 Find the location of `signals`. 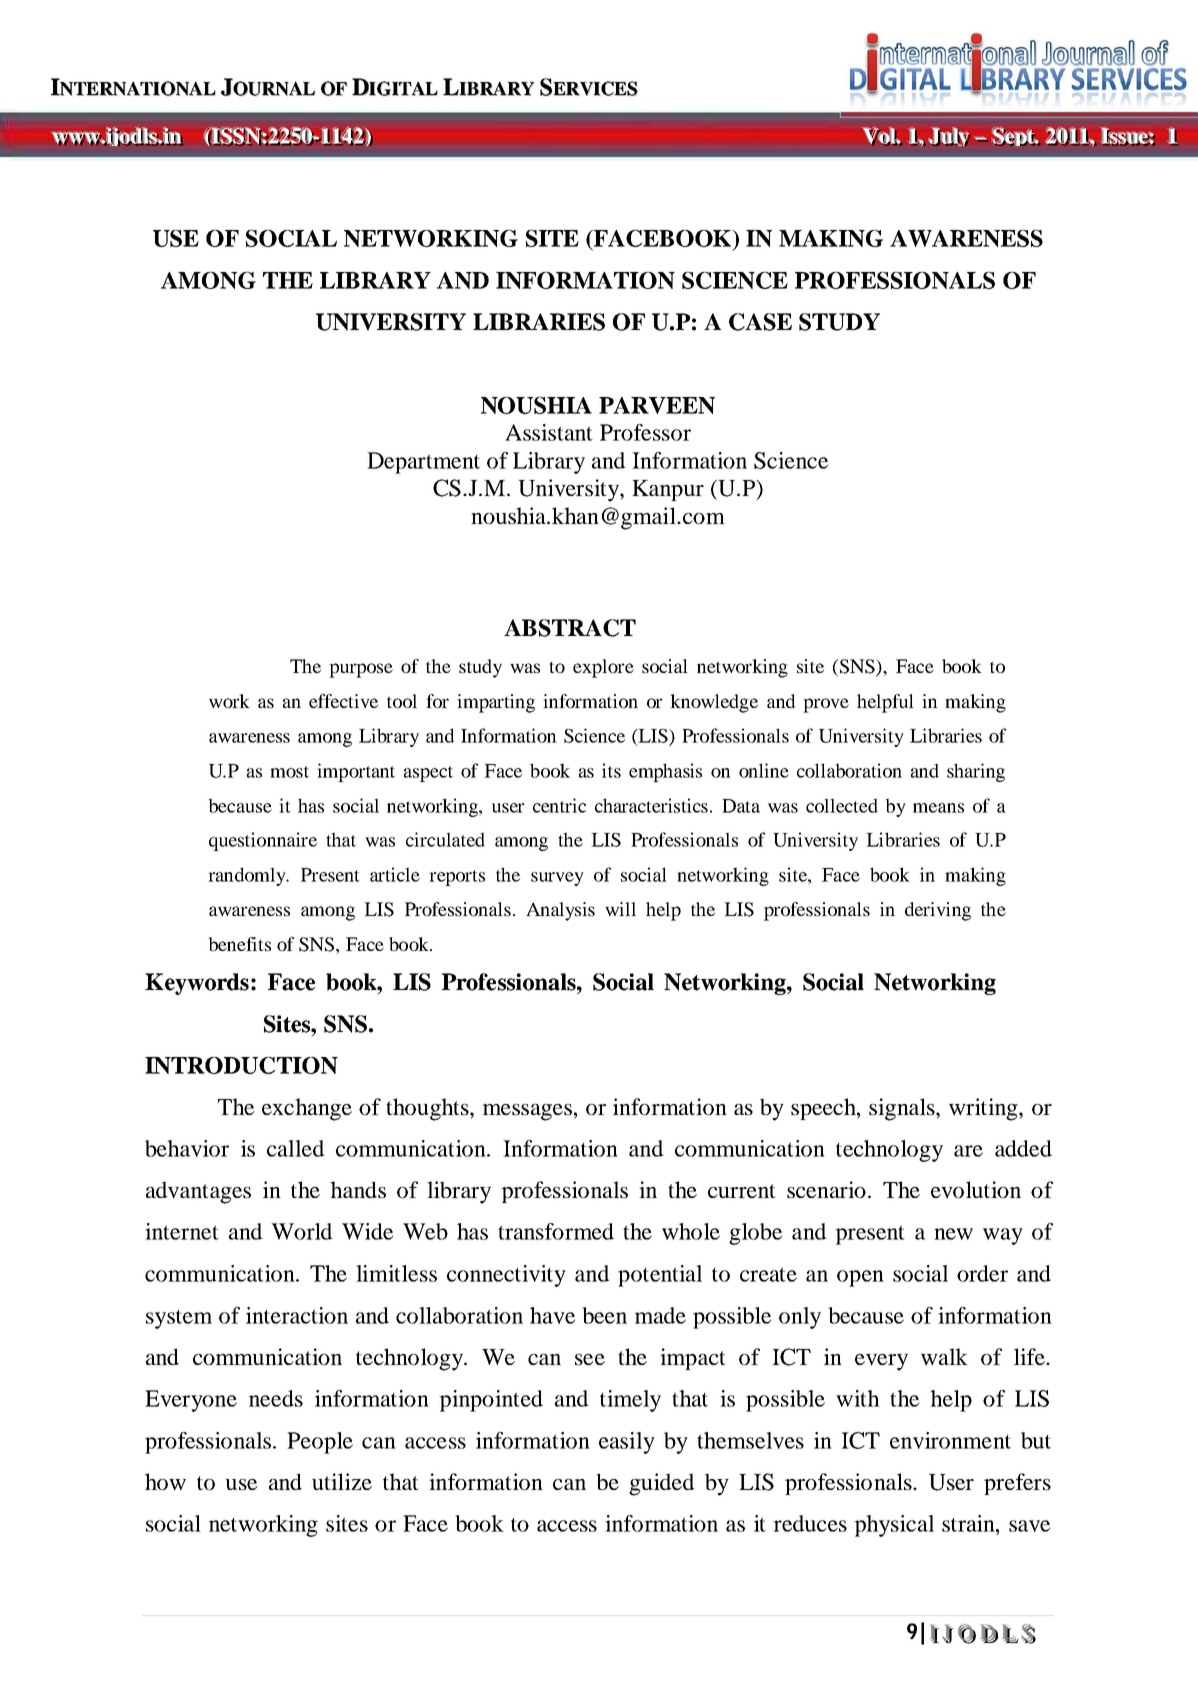

signals is located at coordinates (903, 1109).
